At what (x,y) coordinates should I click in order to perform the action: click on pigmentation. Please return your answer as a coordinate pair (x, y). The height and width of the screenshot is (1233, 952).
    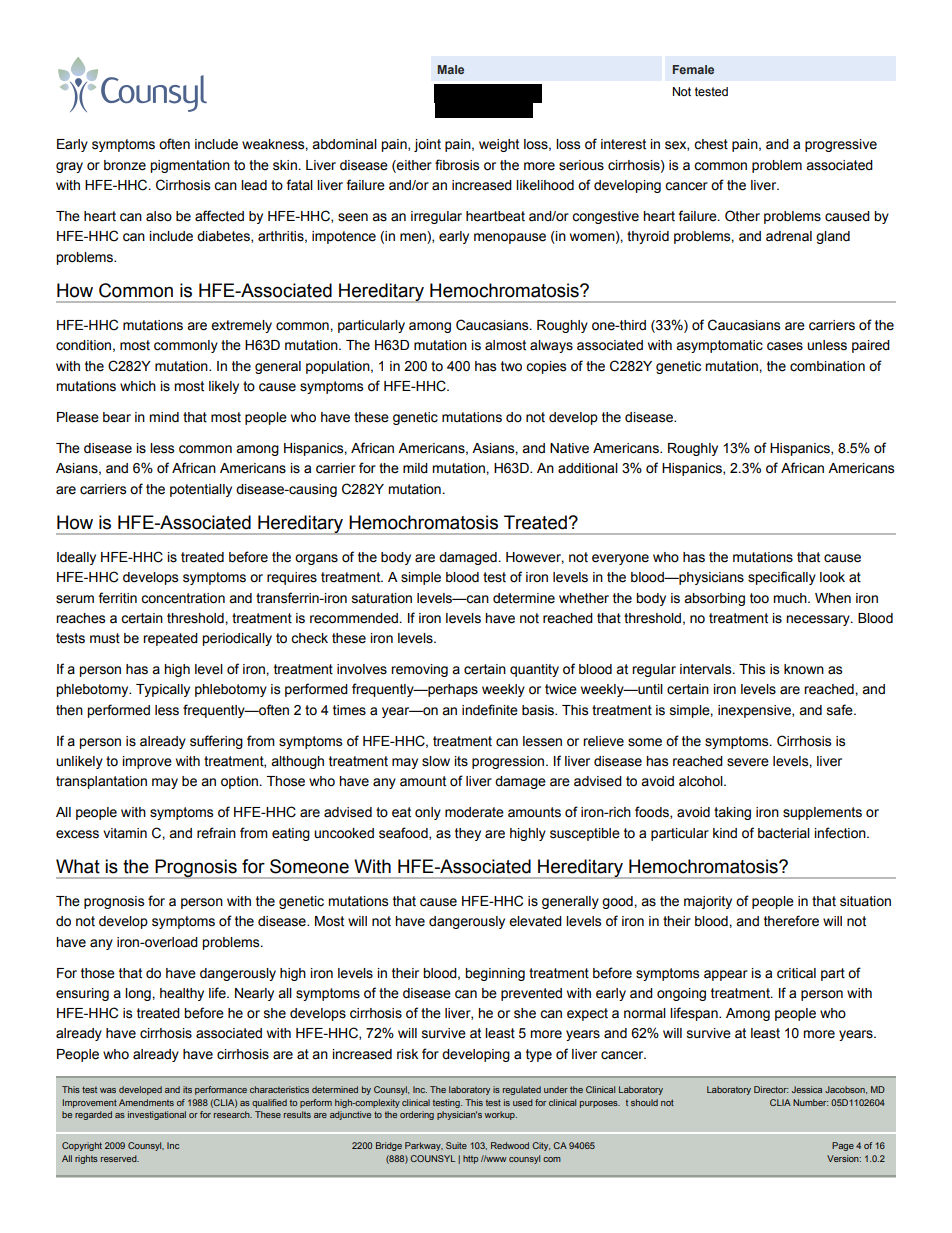
    Looking at the image, I should click on (190, 166).
